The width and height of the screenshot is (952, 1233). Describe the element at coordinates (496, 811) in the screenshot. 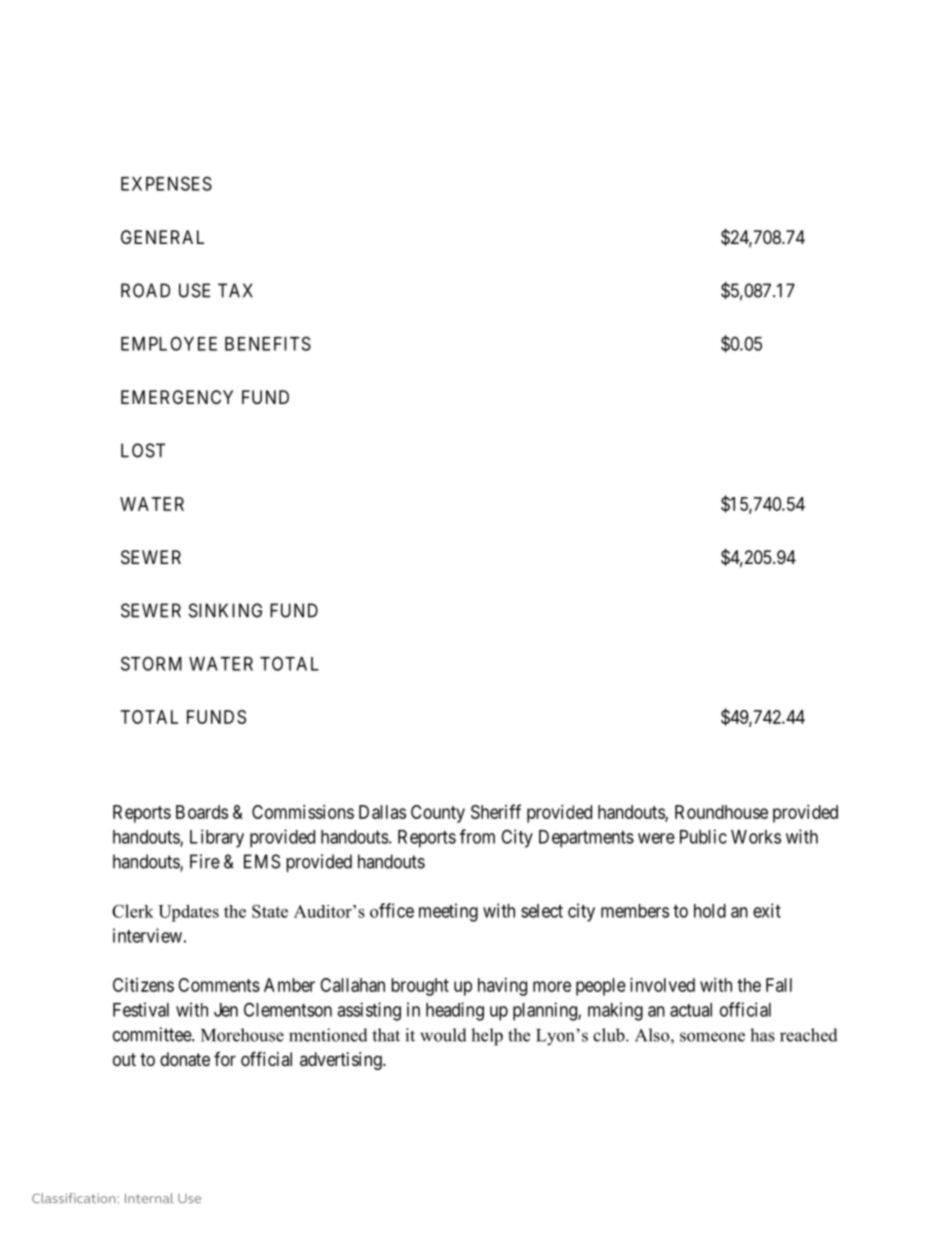

I see `Sheriff` at that location.
